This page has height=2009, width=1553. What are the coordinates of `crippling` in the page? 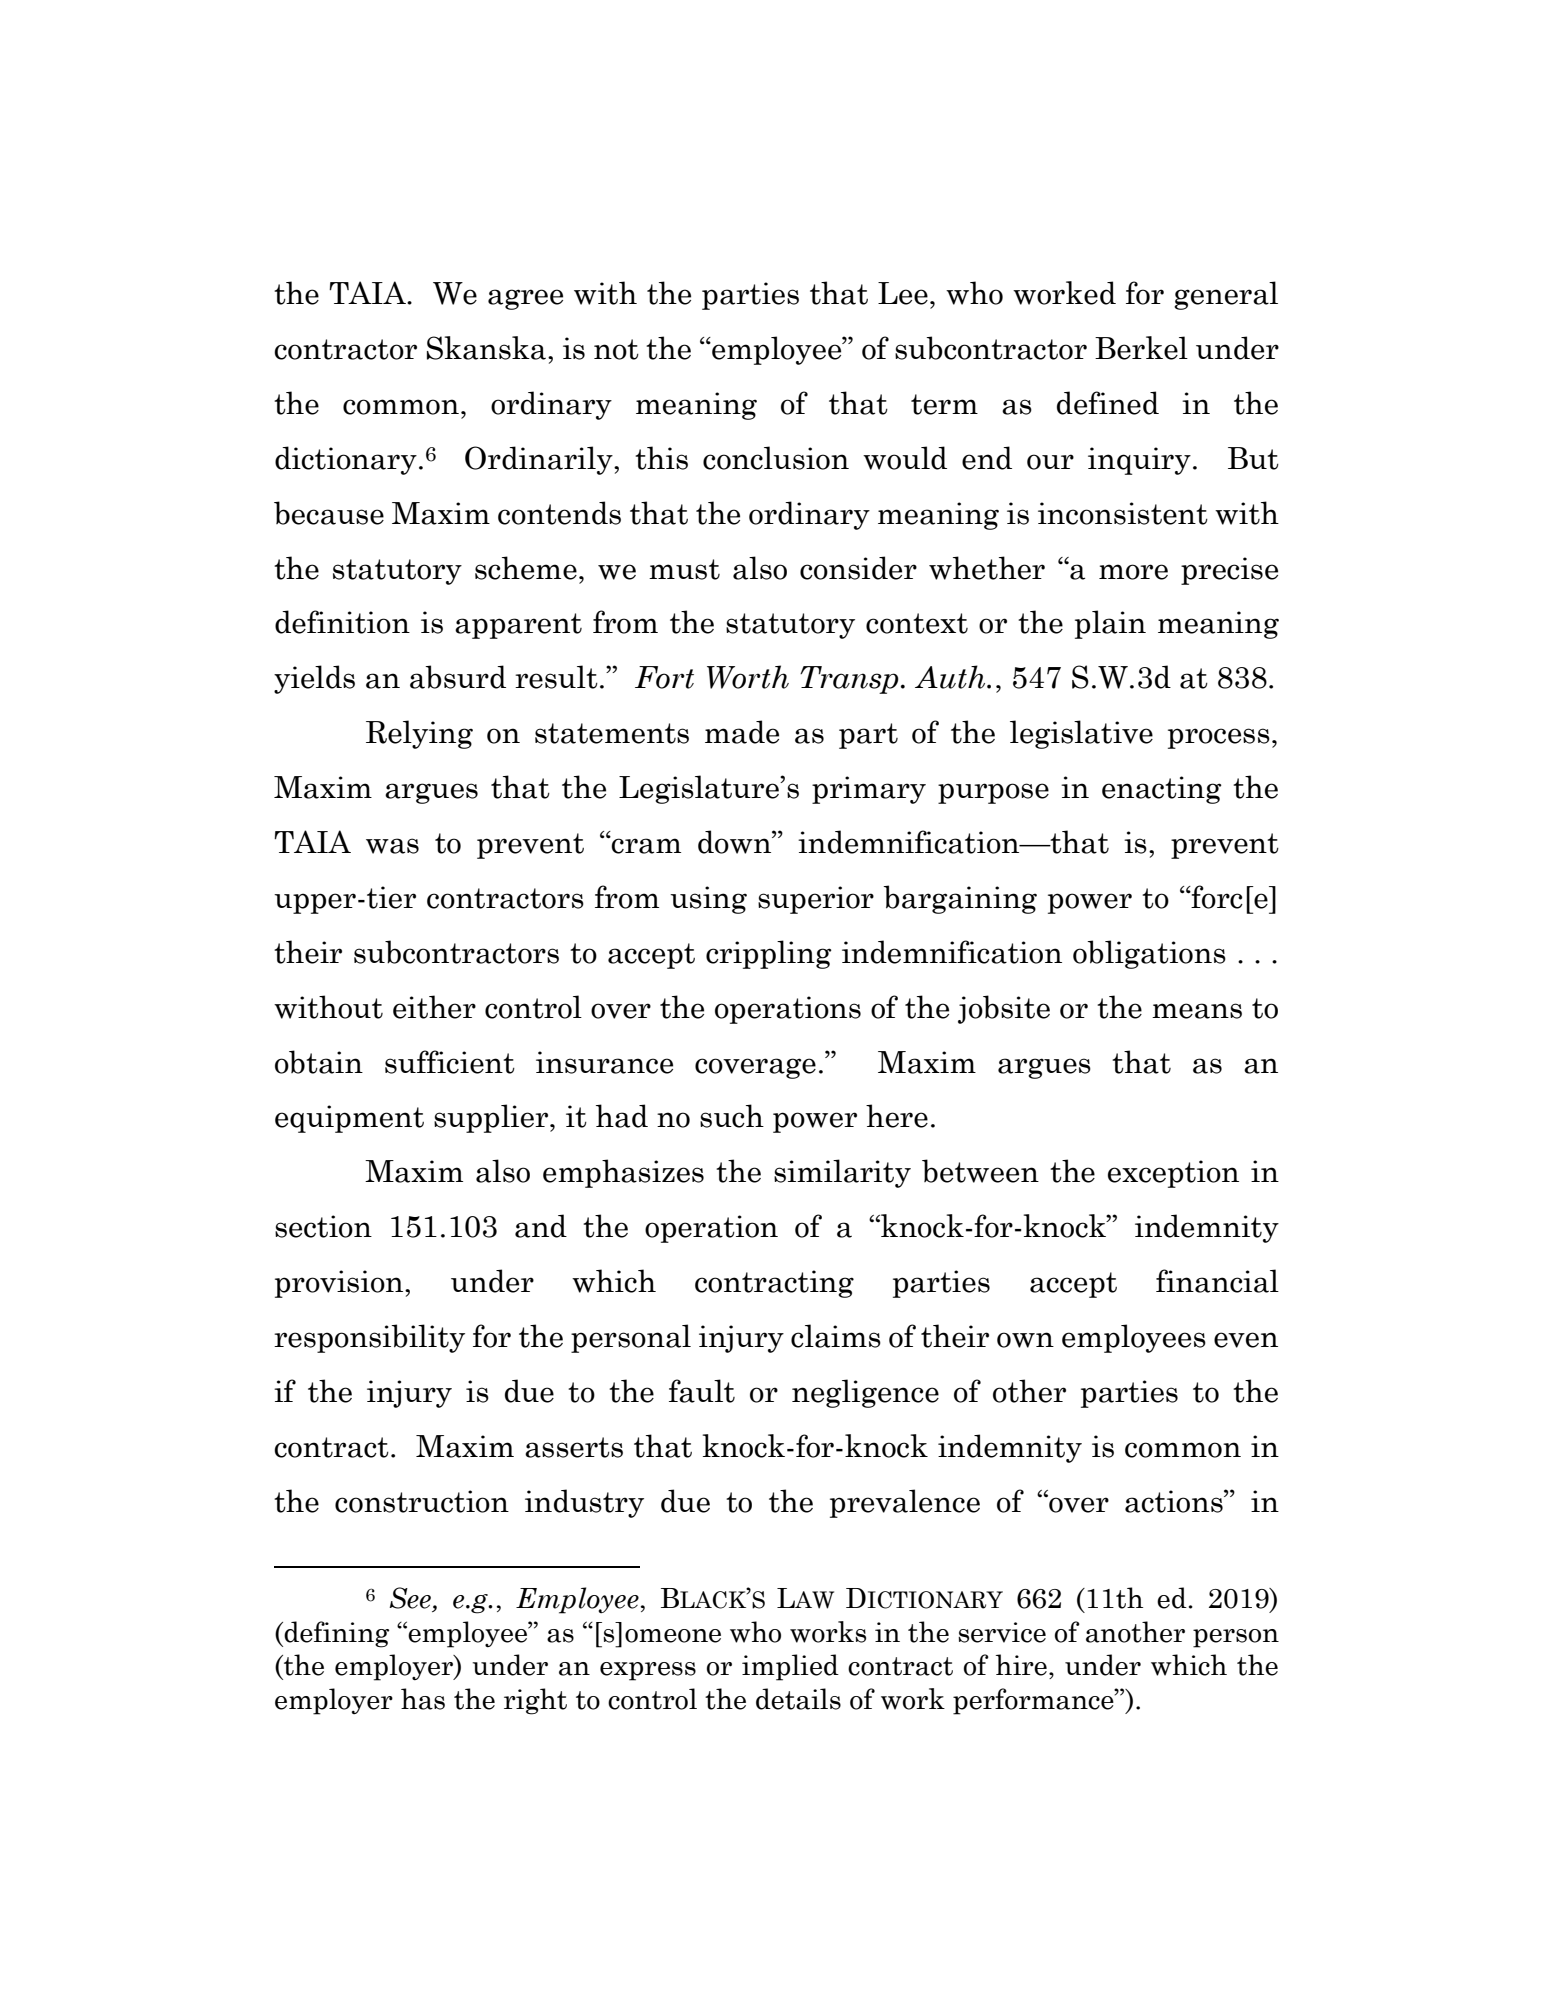 It's located at (769, 954).
